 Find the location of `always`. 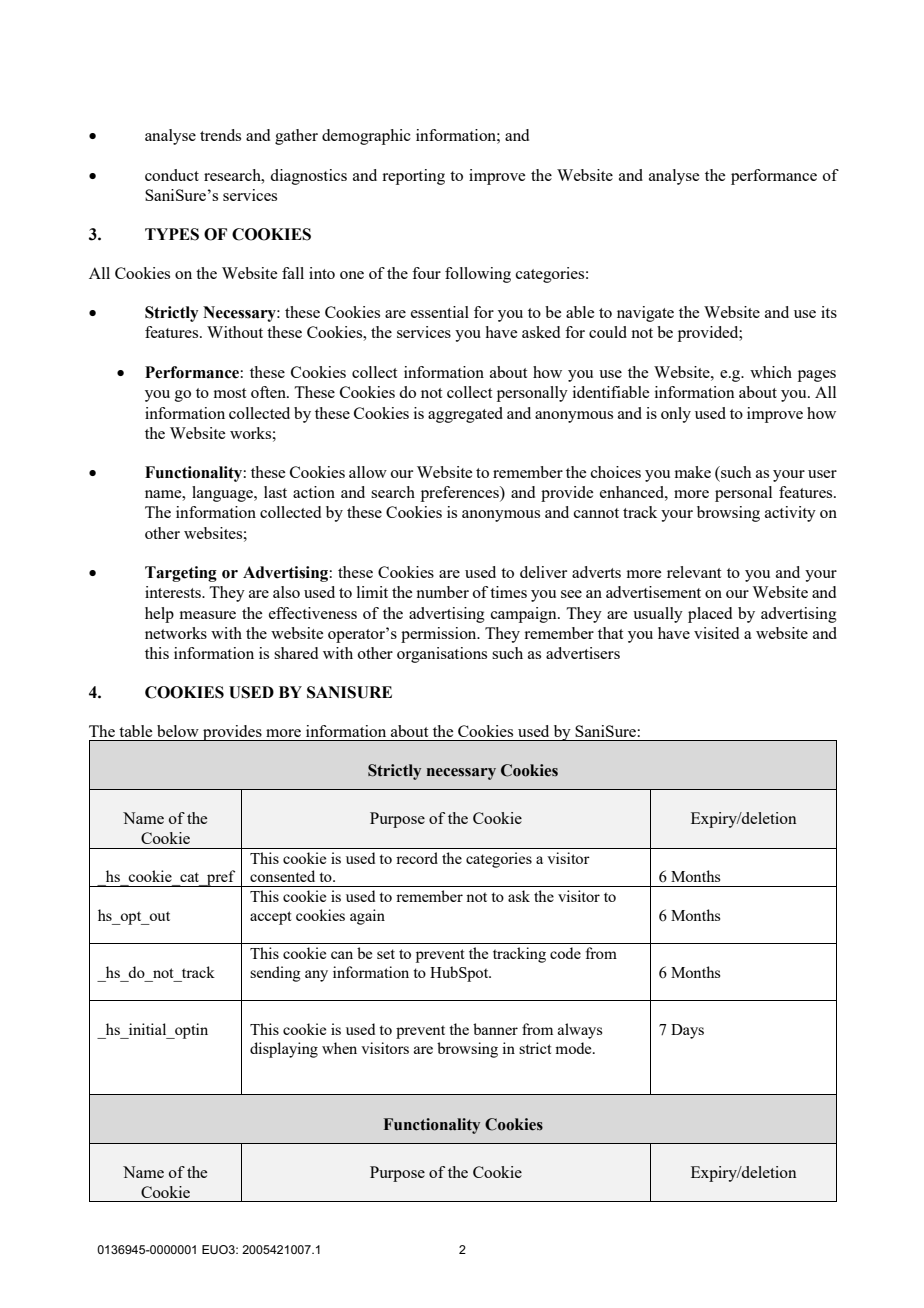

always is located at coordinates (580, 1031).
